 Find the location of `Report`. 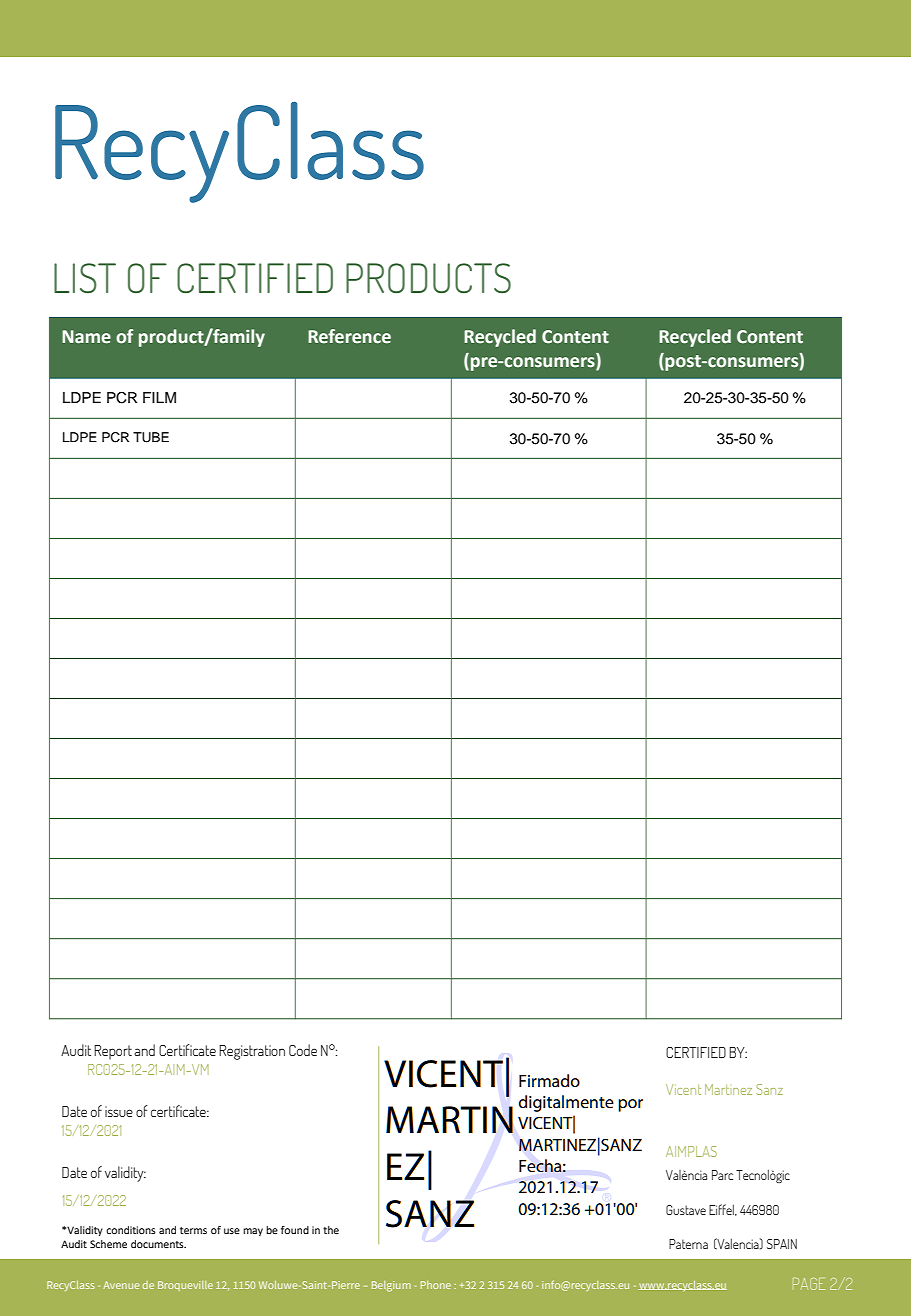

Report is located at coordinates (113, 1052).
